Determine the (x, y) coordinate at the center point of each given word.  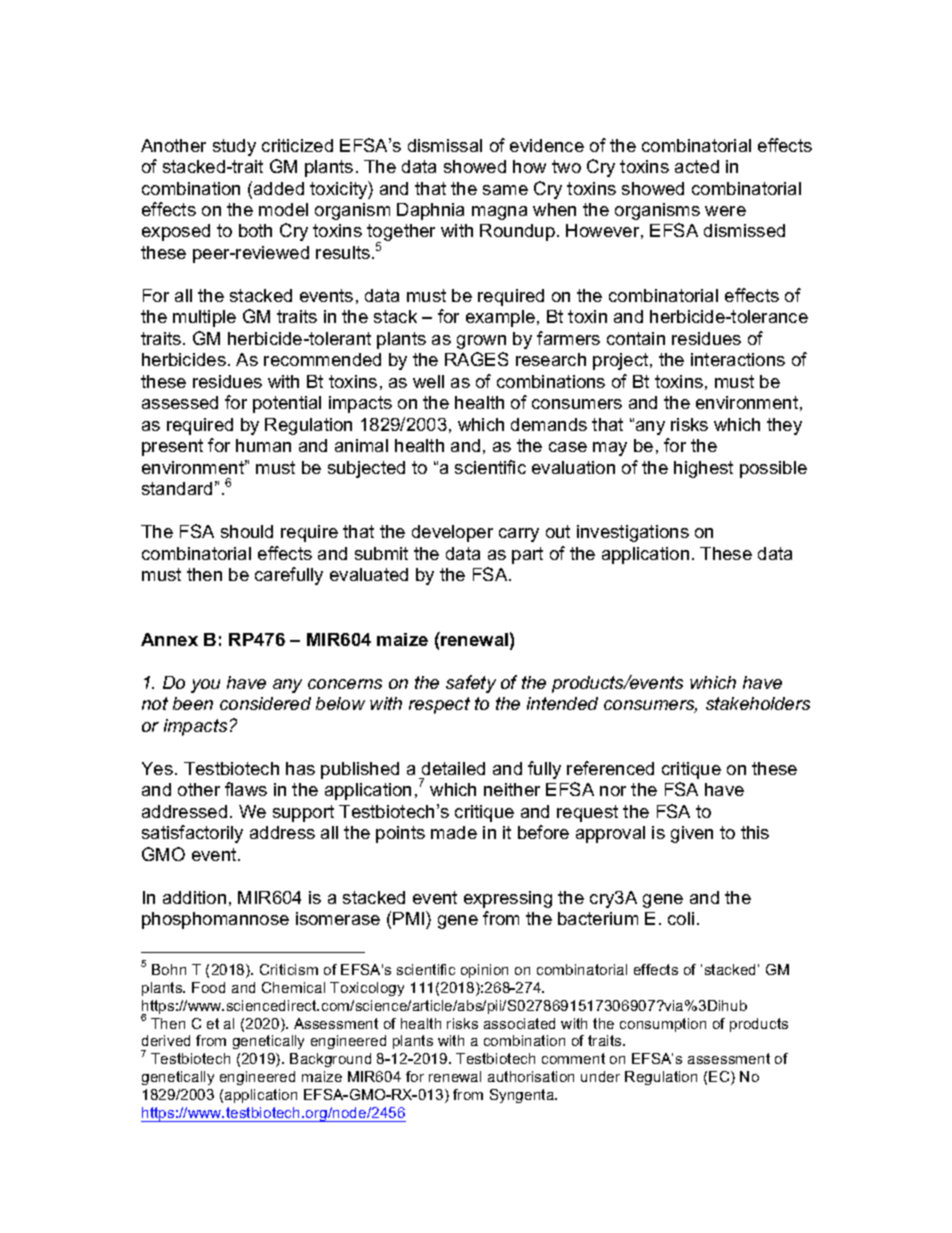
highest (703, 469)
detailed (453, 768)
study (234, 147)
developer (452, 533)
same (505, 190)
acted (697, 166)
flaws (246, 789)
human (263, 445)
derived (166, 1040)
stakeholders (758, 703)
